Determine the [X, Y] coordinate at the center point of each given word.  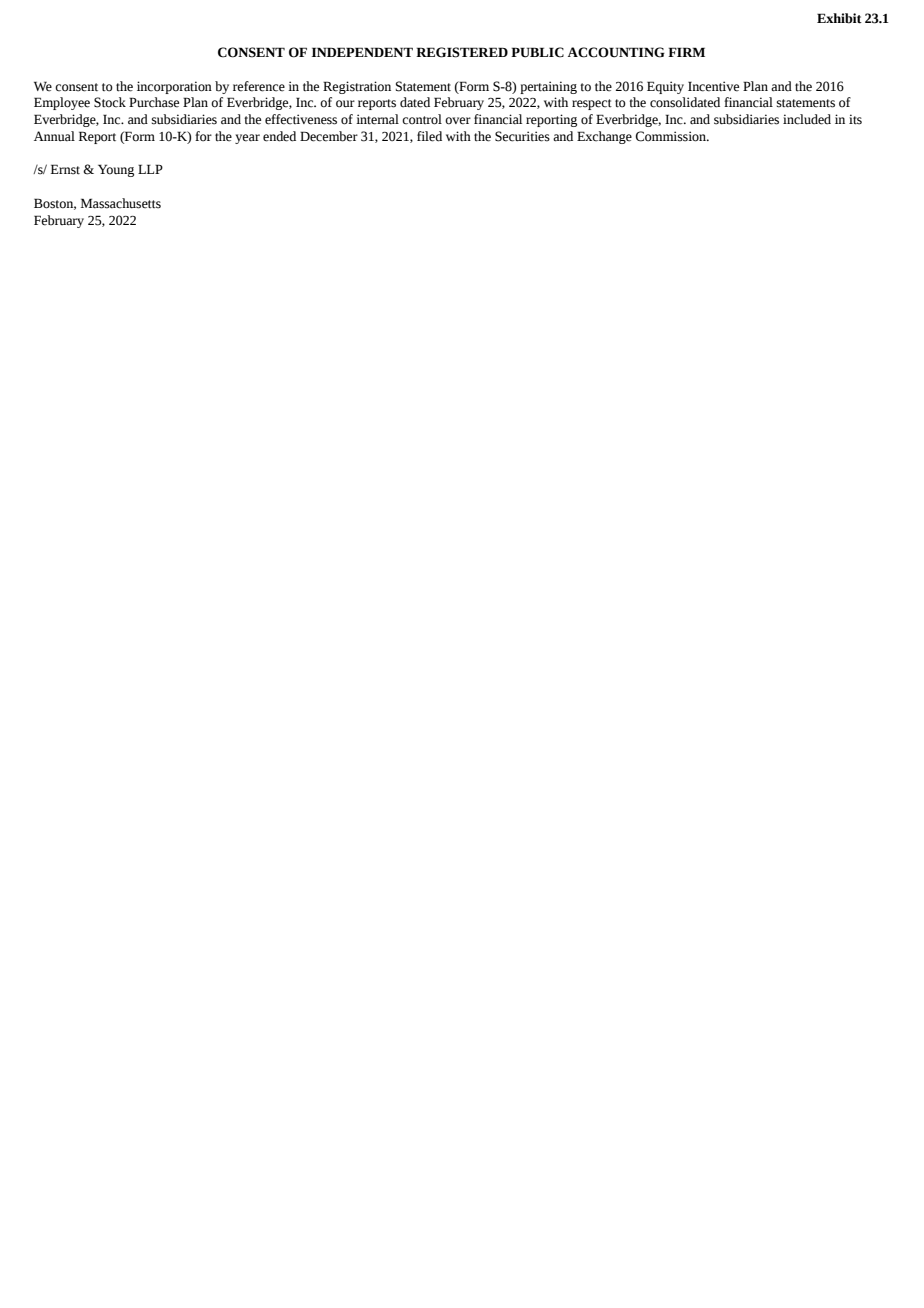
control [422, 119]
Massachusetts [121, 203]
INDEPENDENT [362, 52]
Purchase [154, 102]
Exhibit [839, 18]
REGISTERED [462, 52]
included [807, 119]
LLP [150, 169]
